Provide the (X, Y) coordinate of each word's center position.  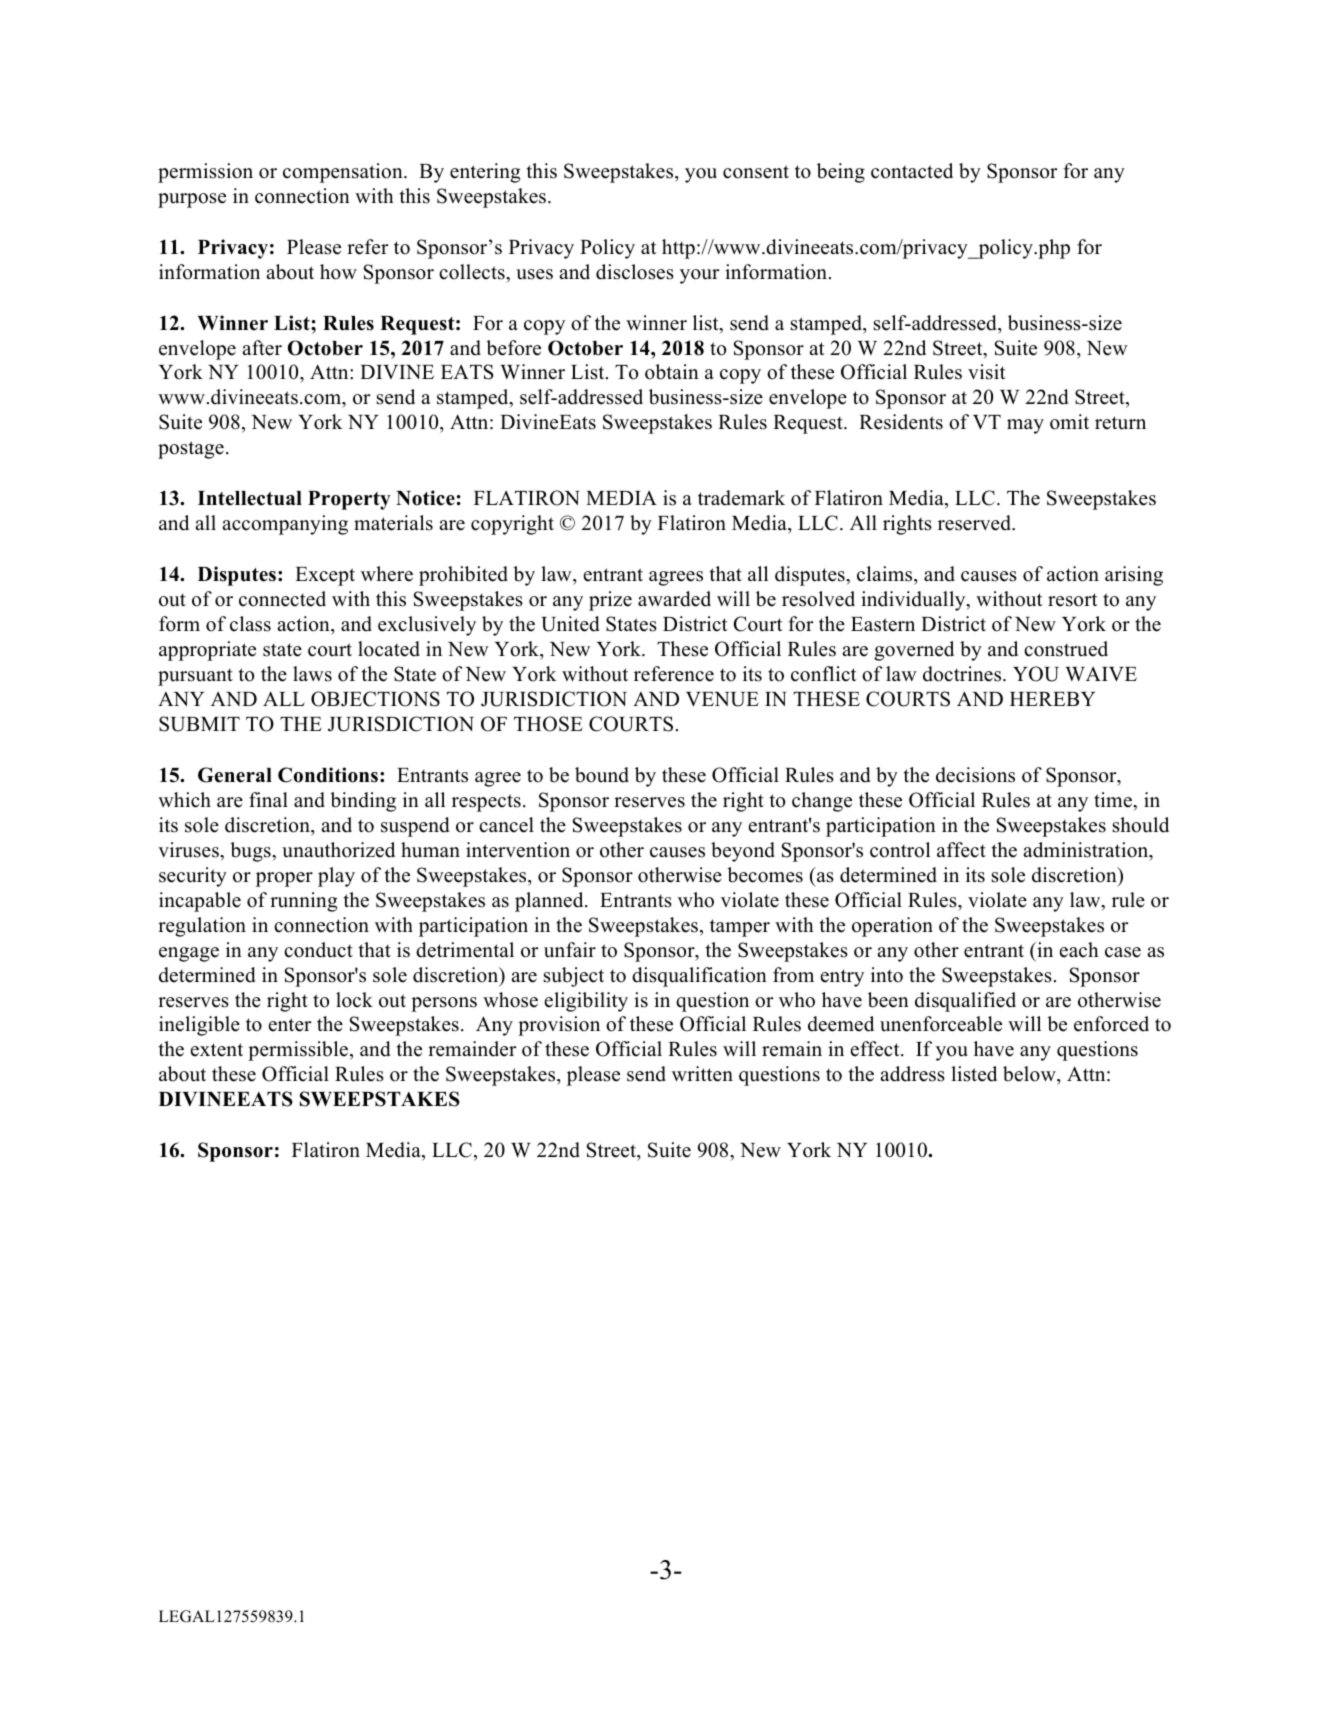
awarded (674, 599)
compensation (344, 173)
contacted (912, 171)
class (250, 624)
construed (1066, 649)
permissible (298, 1051)
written (702, 1074)
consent (756, 172)
